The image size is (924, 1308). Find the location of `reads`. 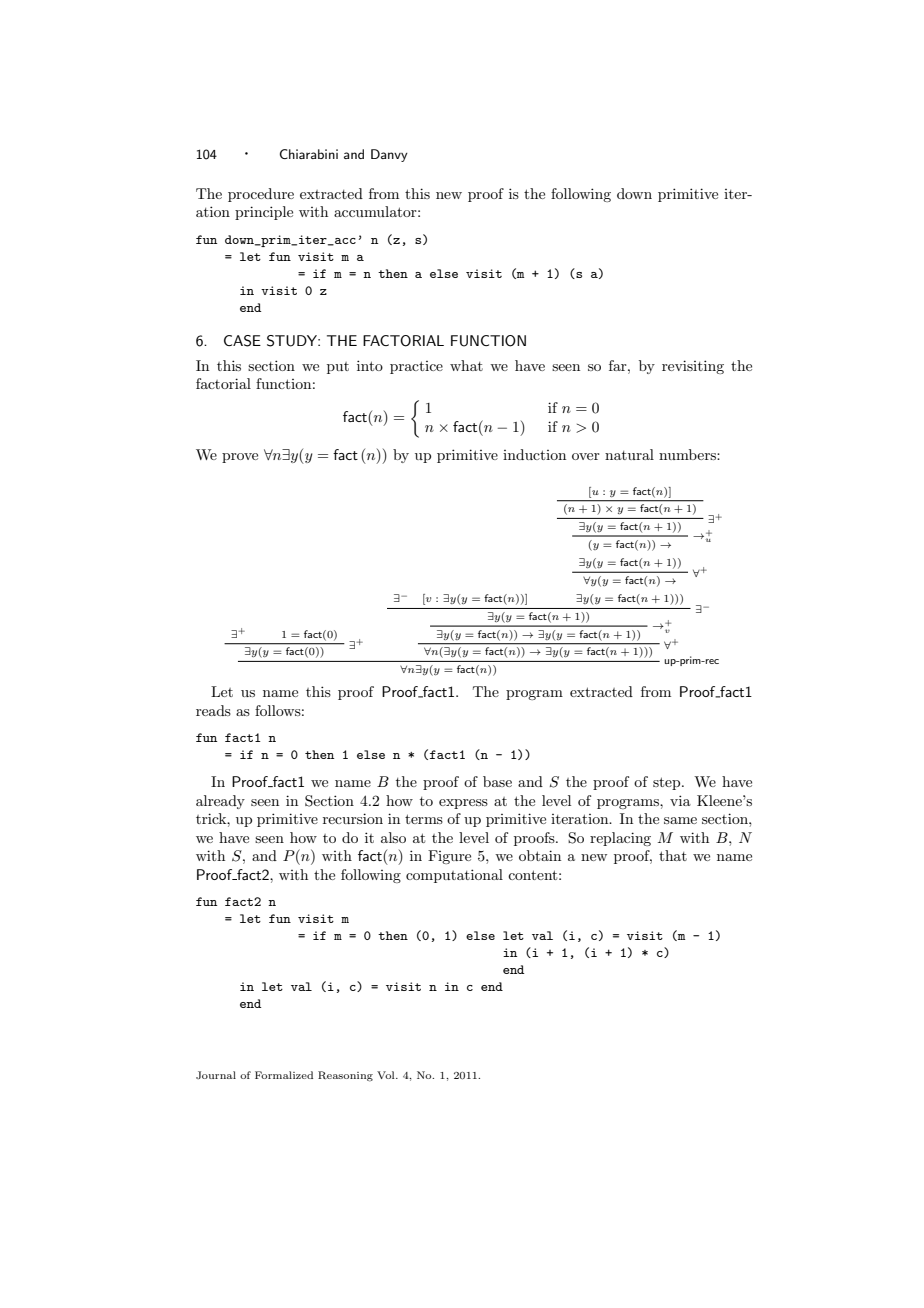

reads is located at coordinates (213, 710).
